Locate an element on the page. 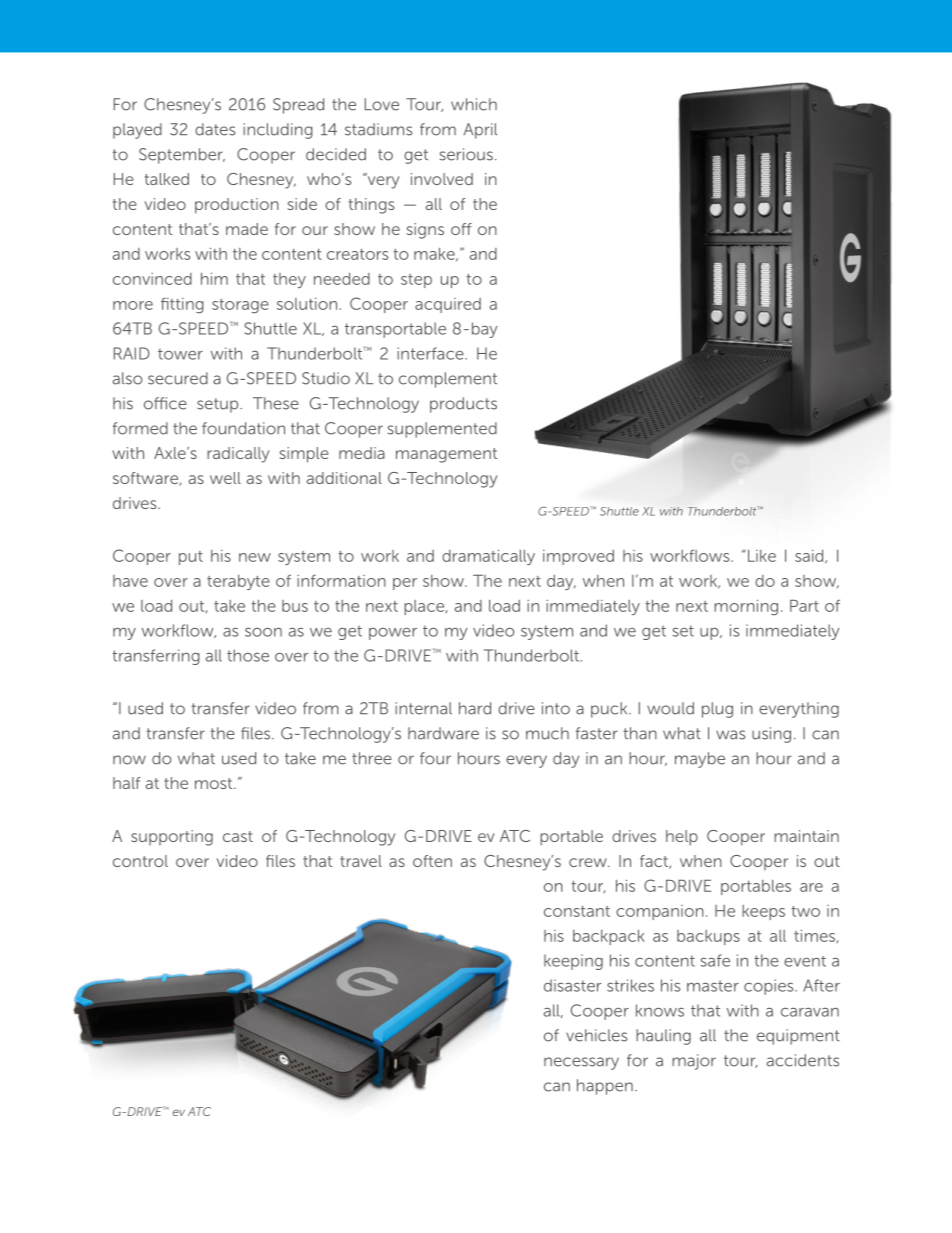 The height and width of the document is (1233, 952). April is located at coordinates (480, 131).
